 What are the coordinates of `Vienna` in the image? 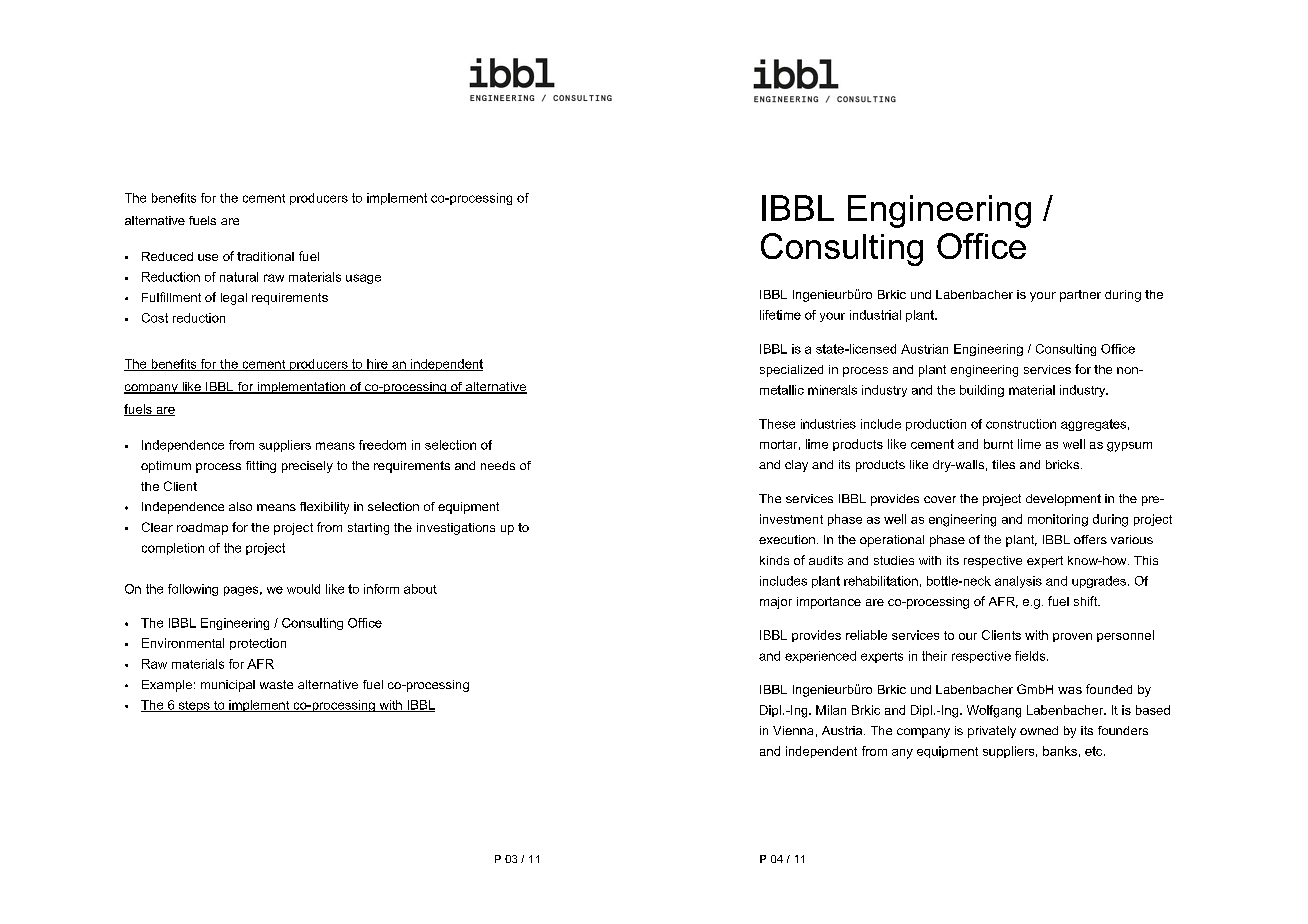 It's located at (793, 730).
